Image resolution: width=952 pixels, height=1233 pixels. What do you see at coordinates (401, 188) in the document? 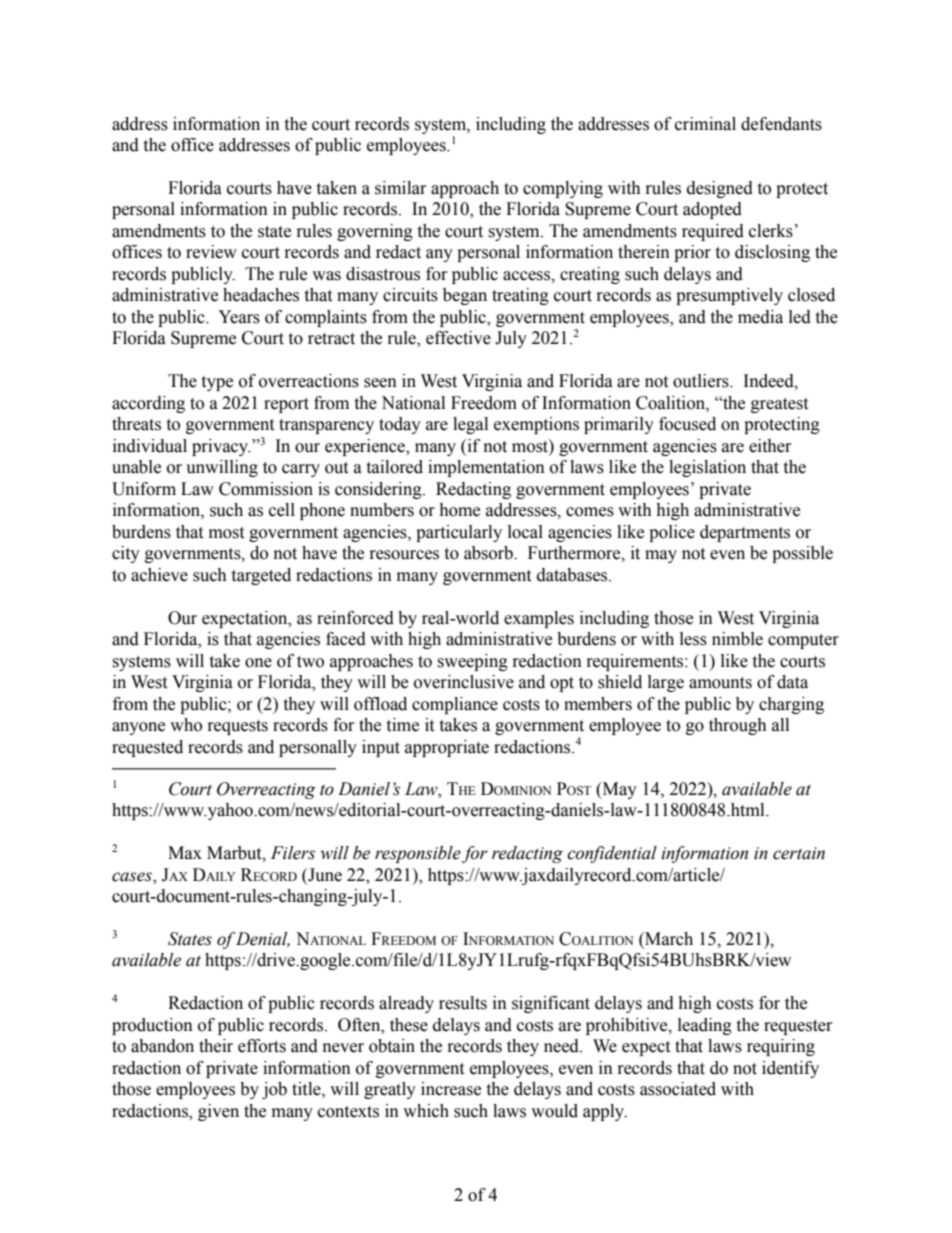
I see `similar` at bounding box center [401, 188].
